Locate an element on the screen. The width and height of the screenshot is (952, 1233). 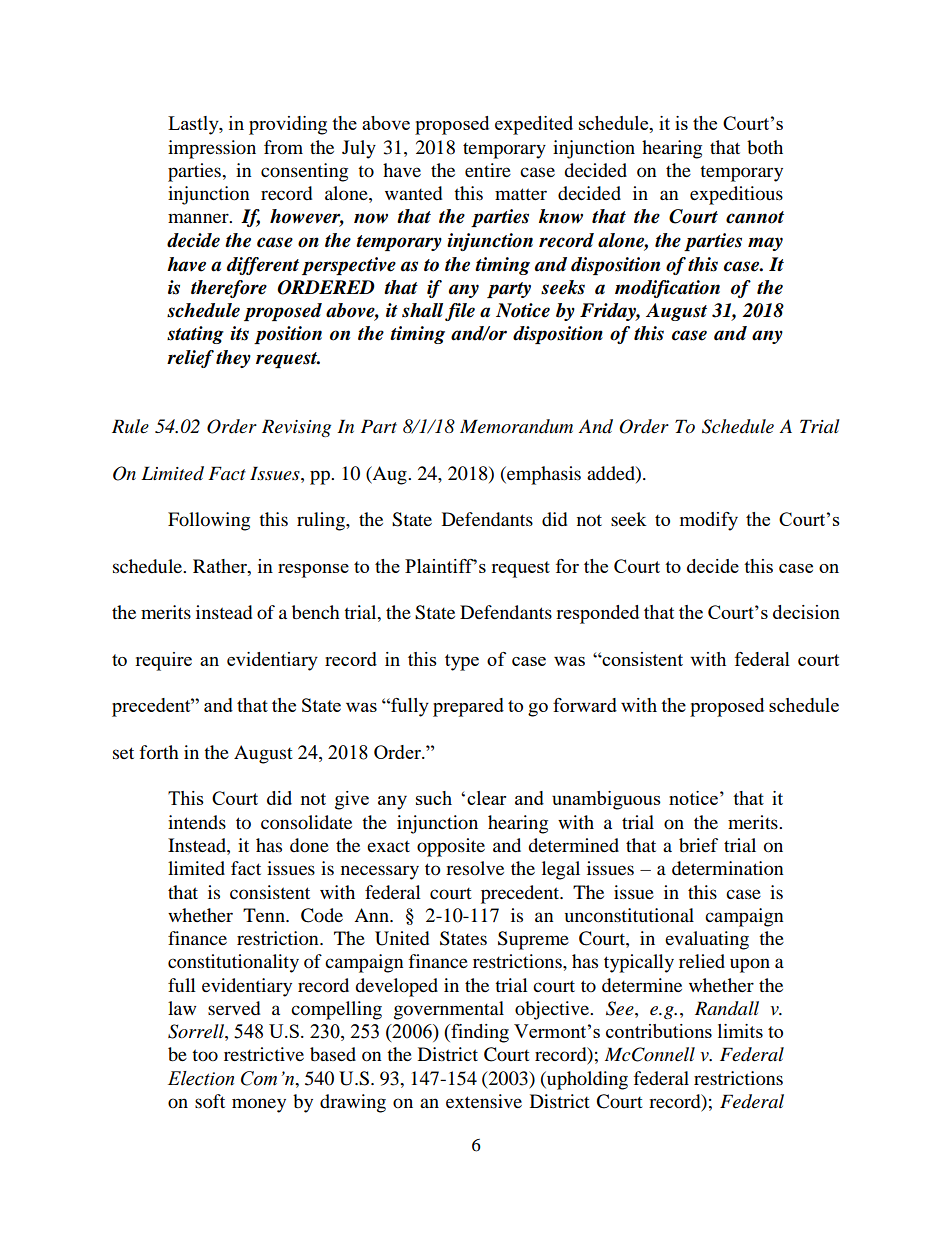
relief is located at coordinates (190, 359).
